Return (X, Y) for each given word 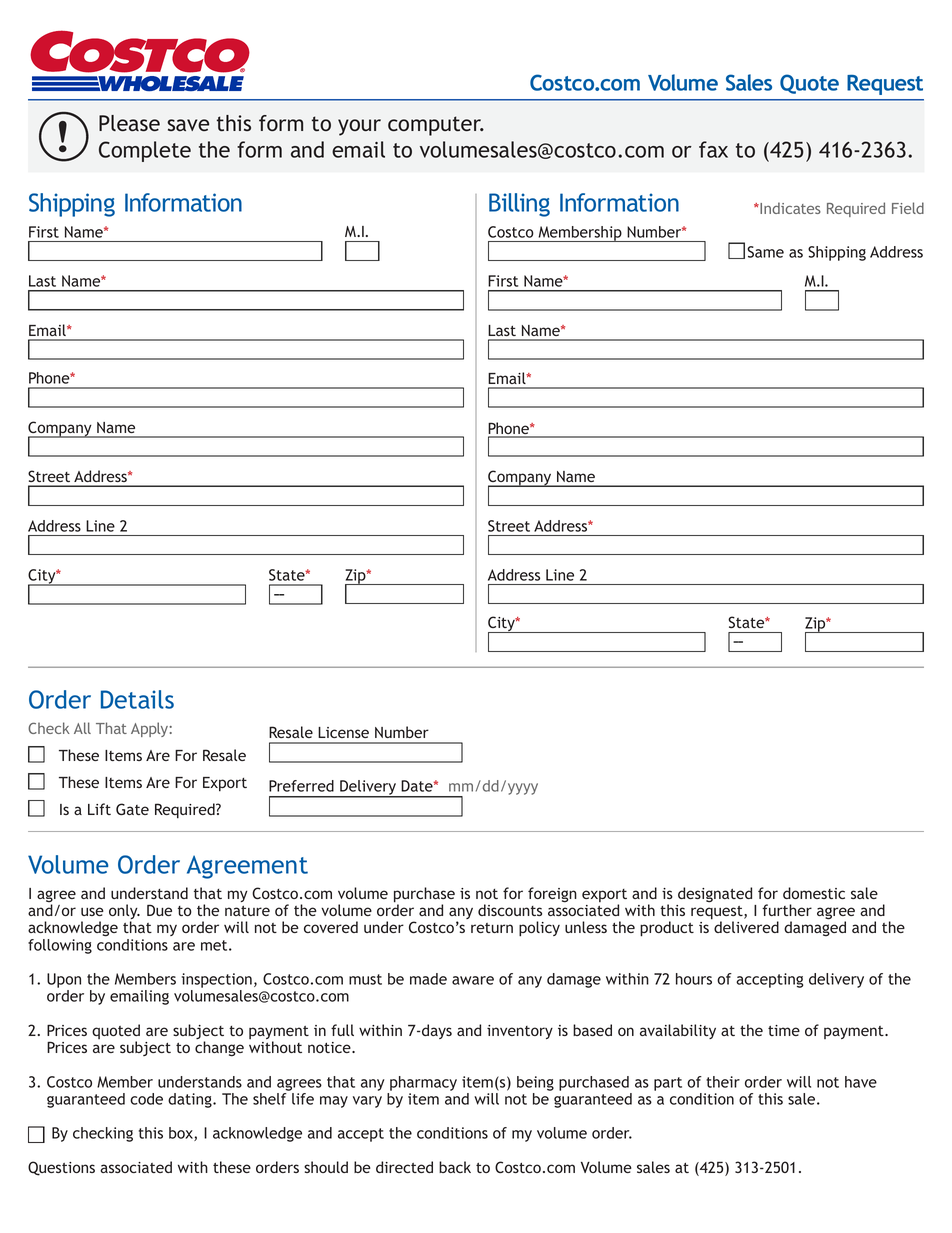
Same (765, 252)
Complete (145, 151)
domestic (814, 893)
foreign (552, 895)
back (455, 1167)
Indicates (789, 208)
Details (137, 699)
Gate (132, 809)
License (343, 732)
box (182, 1134)
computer (436, 126)
